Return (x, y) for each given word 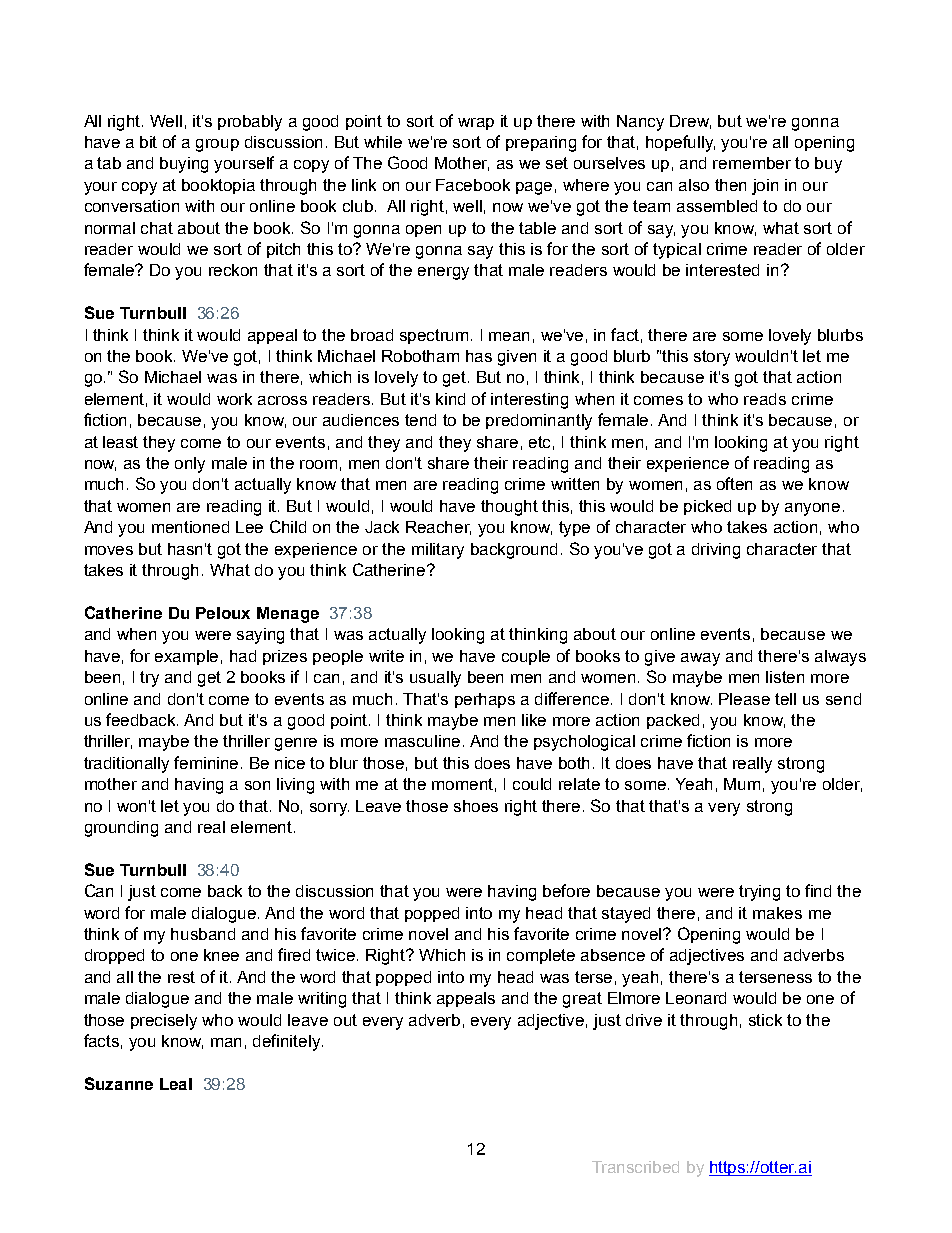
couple (526, 657)
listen (785, 677)
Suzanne (119, 1083)
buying (184, 165)
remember (752, 163)
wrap (476, 124)
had (243, 656)
